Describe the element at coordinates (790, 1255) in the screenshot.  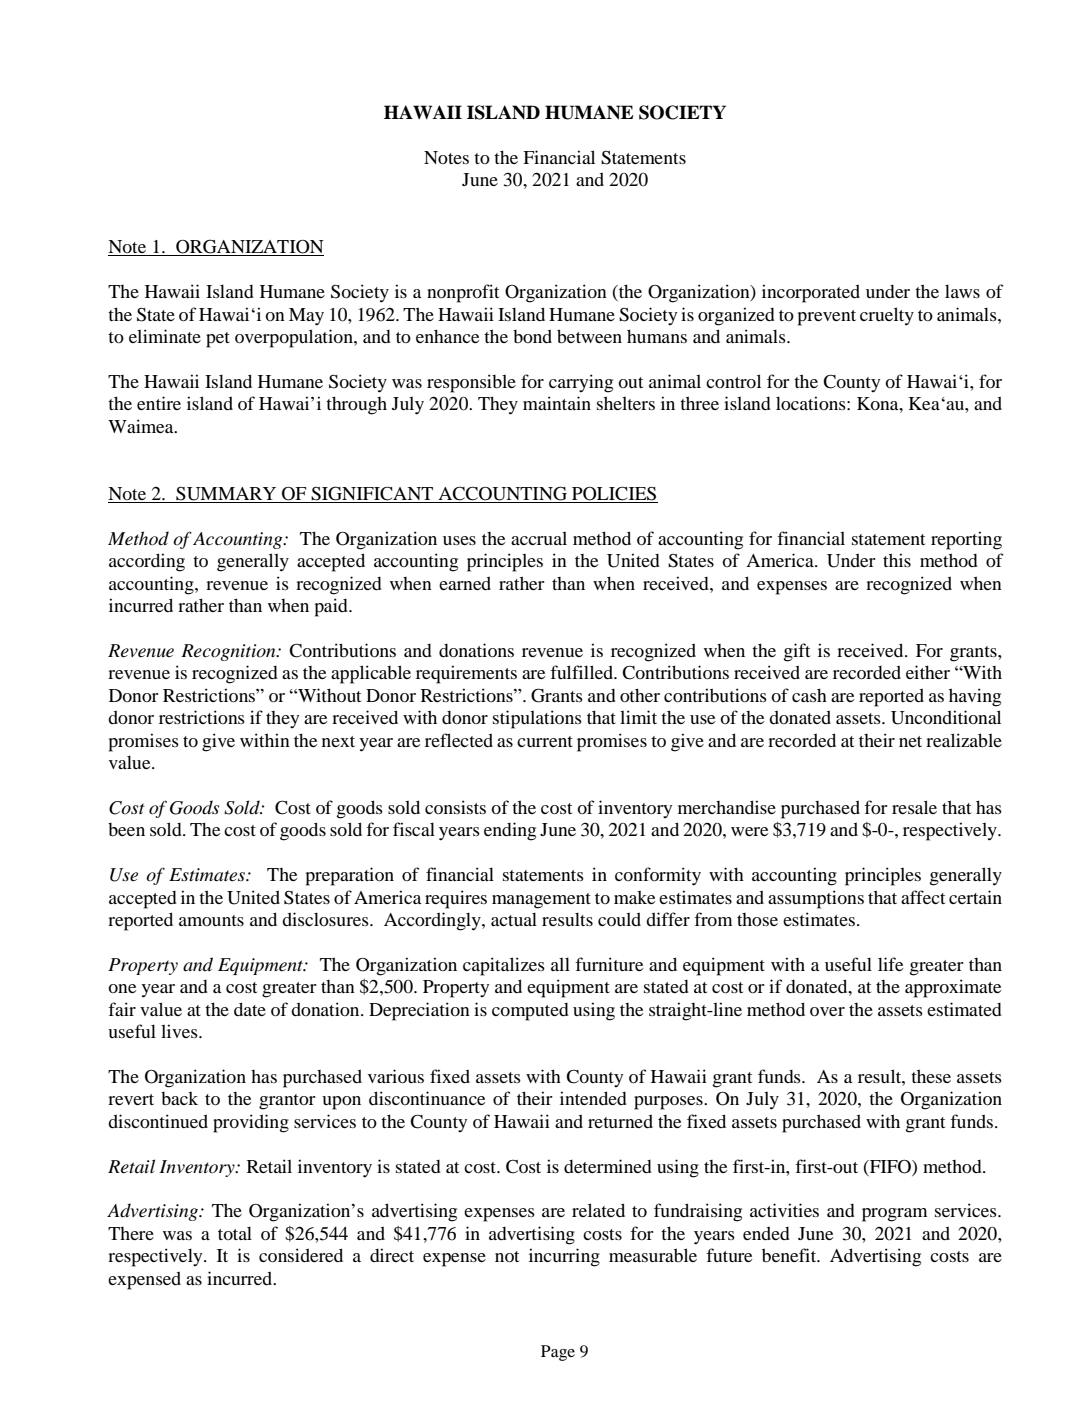
I see `benefit` at that location.
